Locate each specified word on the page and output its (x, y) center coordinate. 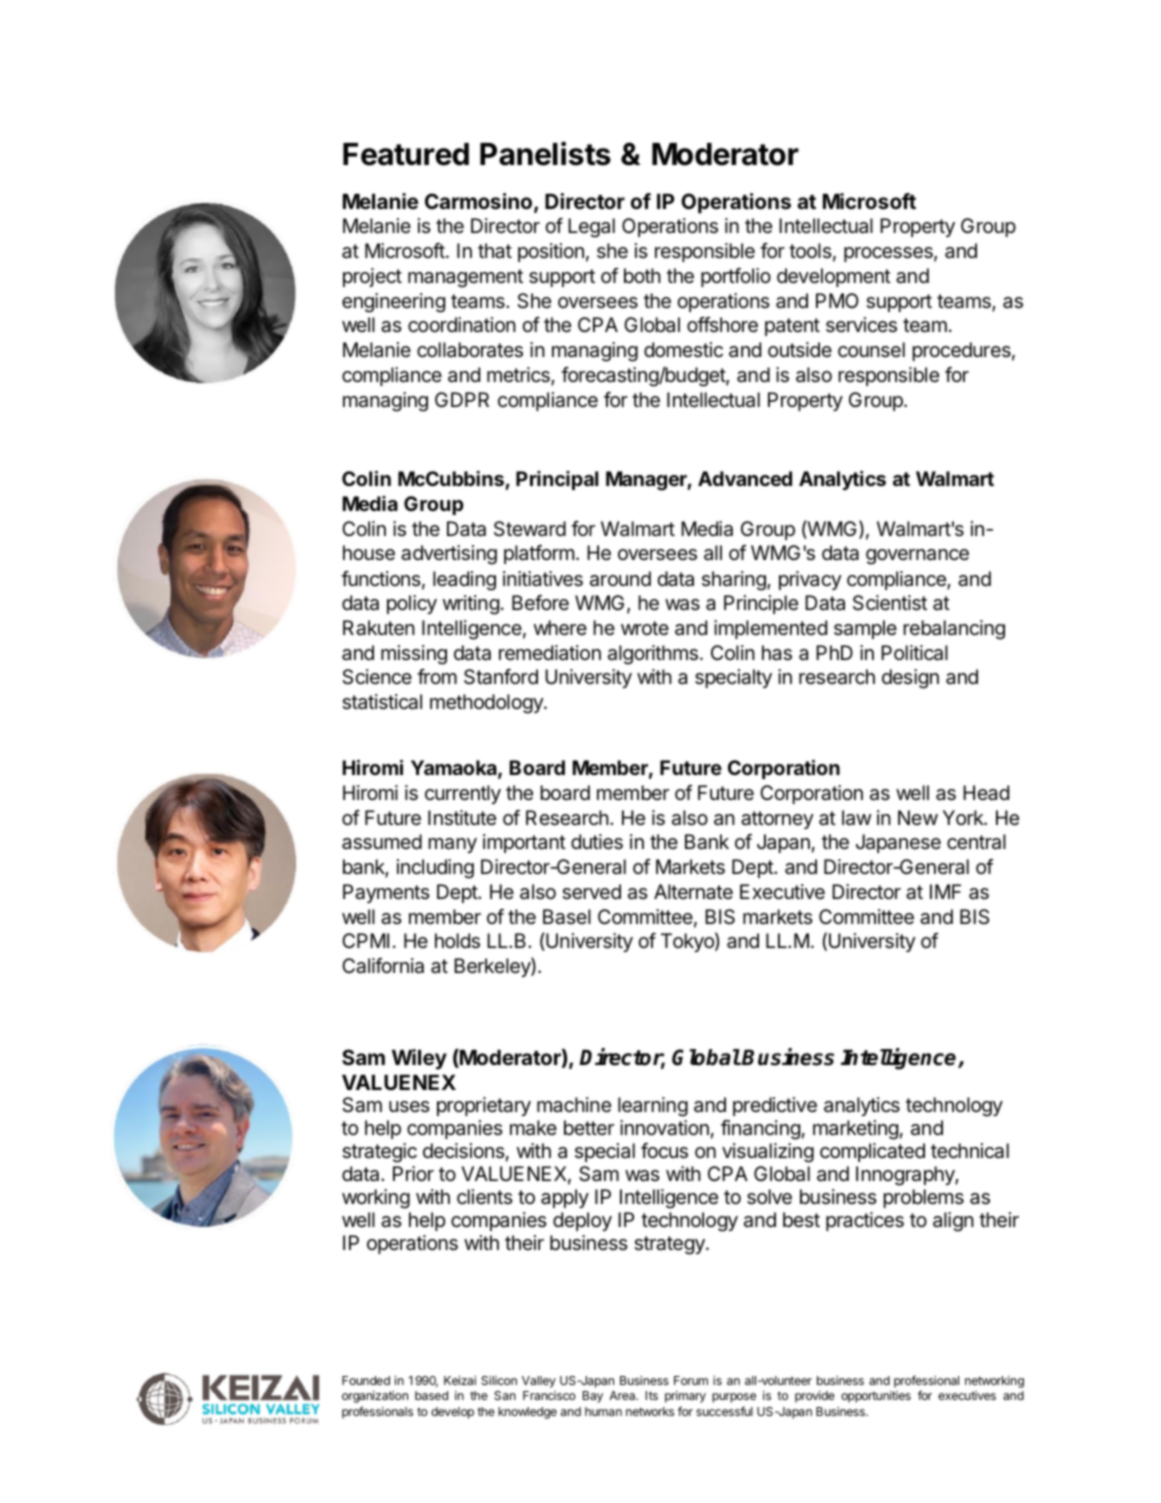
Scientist (890, 603)
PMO (837, 300)
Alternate (693, 892)
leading (464, 581)
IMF (945, 891)
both (642, 275)
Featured (406, 154)
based (431, 1395)
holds (457, 941)
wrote (645, 628)
